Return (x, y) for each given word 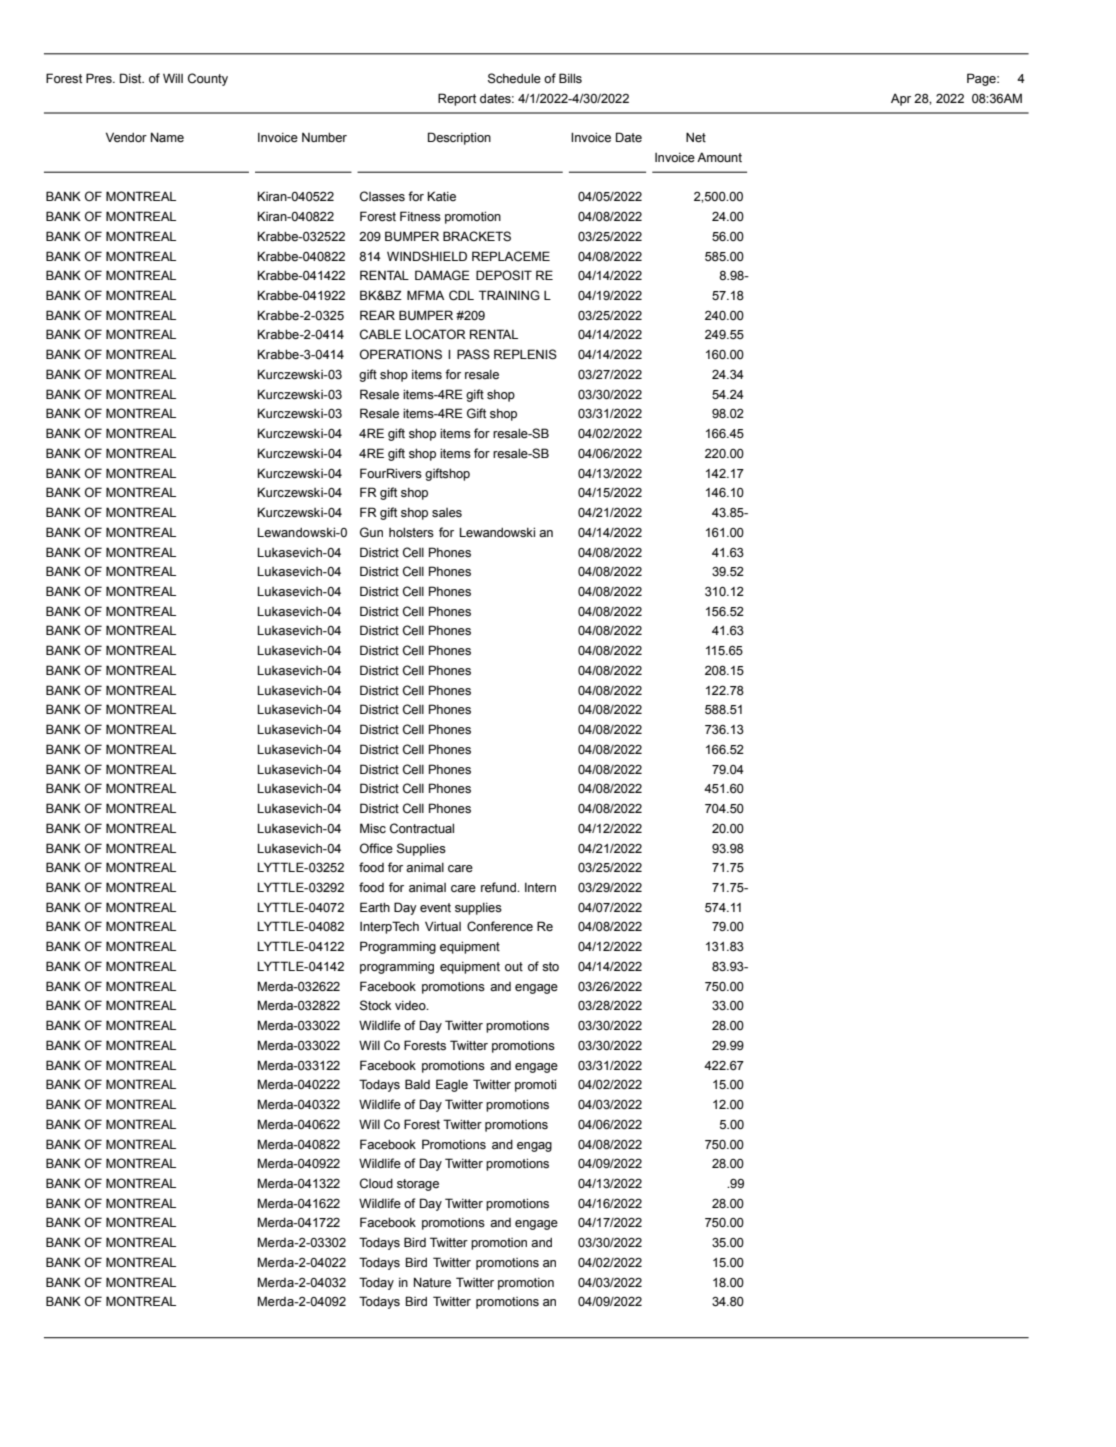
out (514, 966)
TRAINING (509, 295)
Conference (500, 926)
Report (457, 99)
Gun (371, 532)
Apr (901, 99)
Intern (540, 888)
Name (167, 137)
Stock (375, 1005)
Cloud (376, 1183)
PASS (473, 354)
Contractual (422, 828)
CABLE (380, 334)
